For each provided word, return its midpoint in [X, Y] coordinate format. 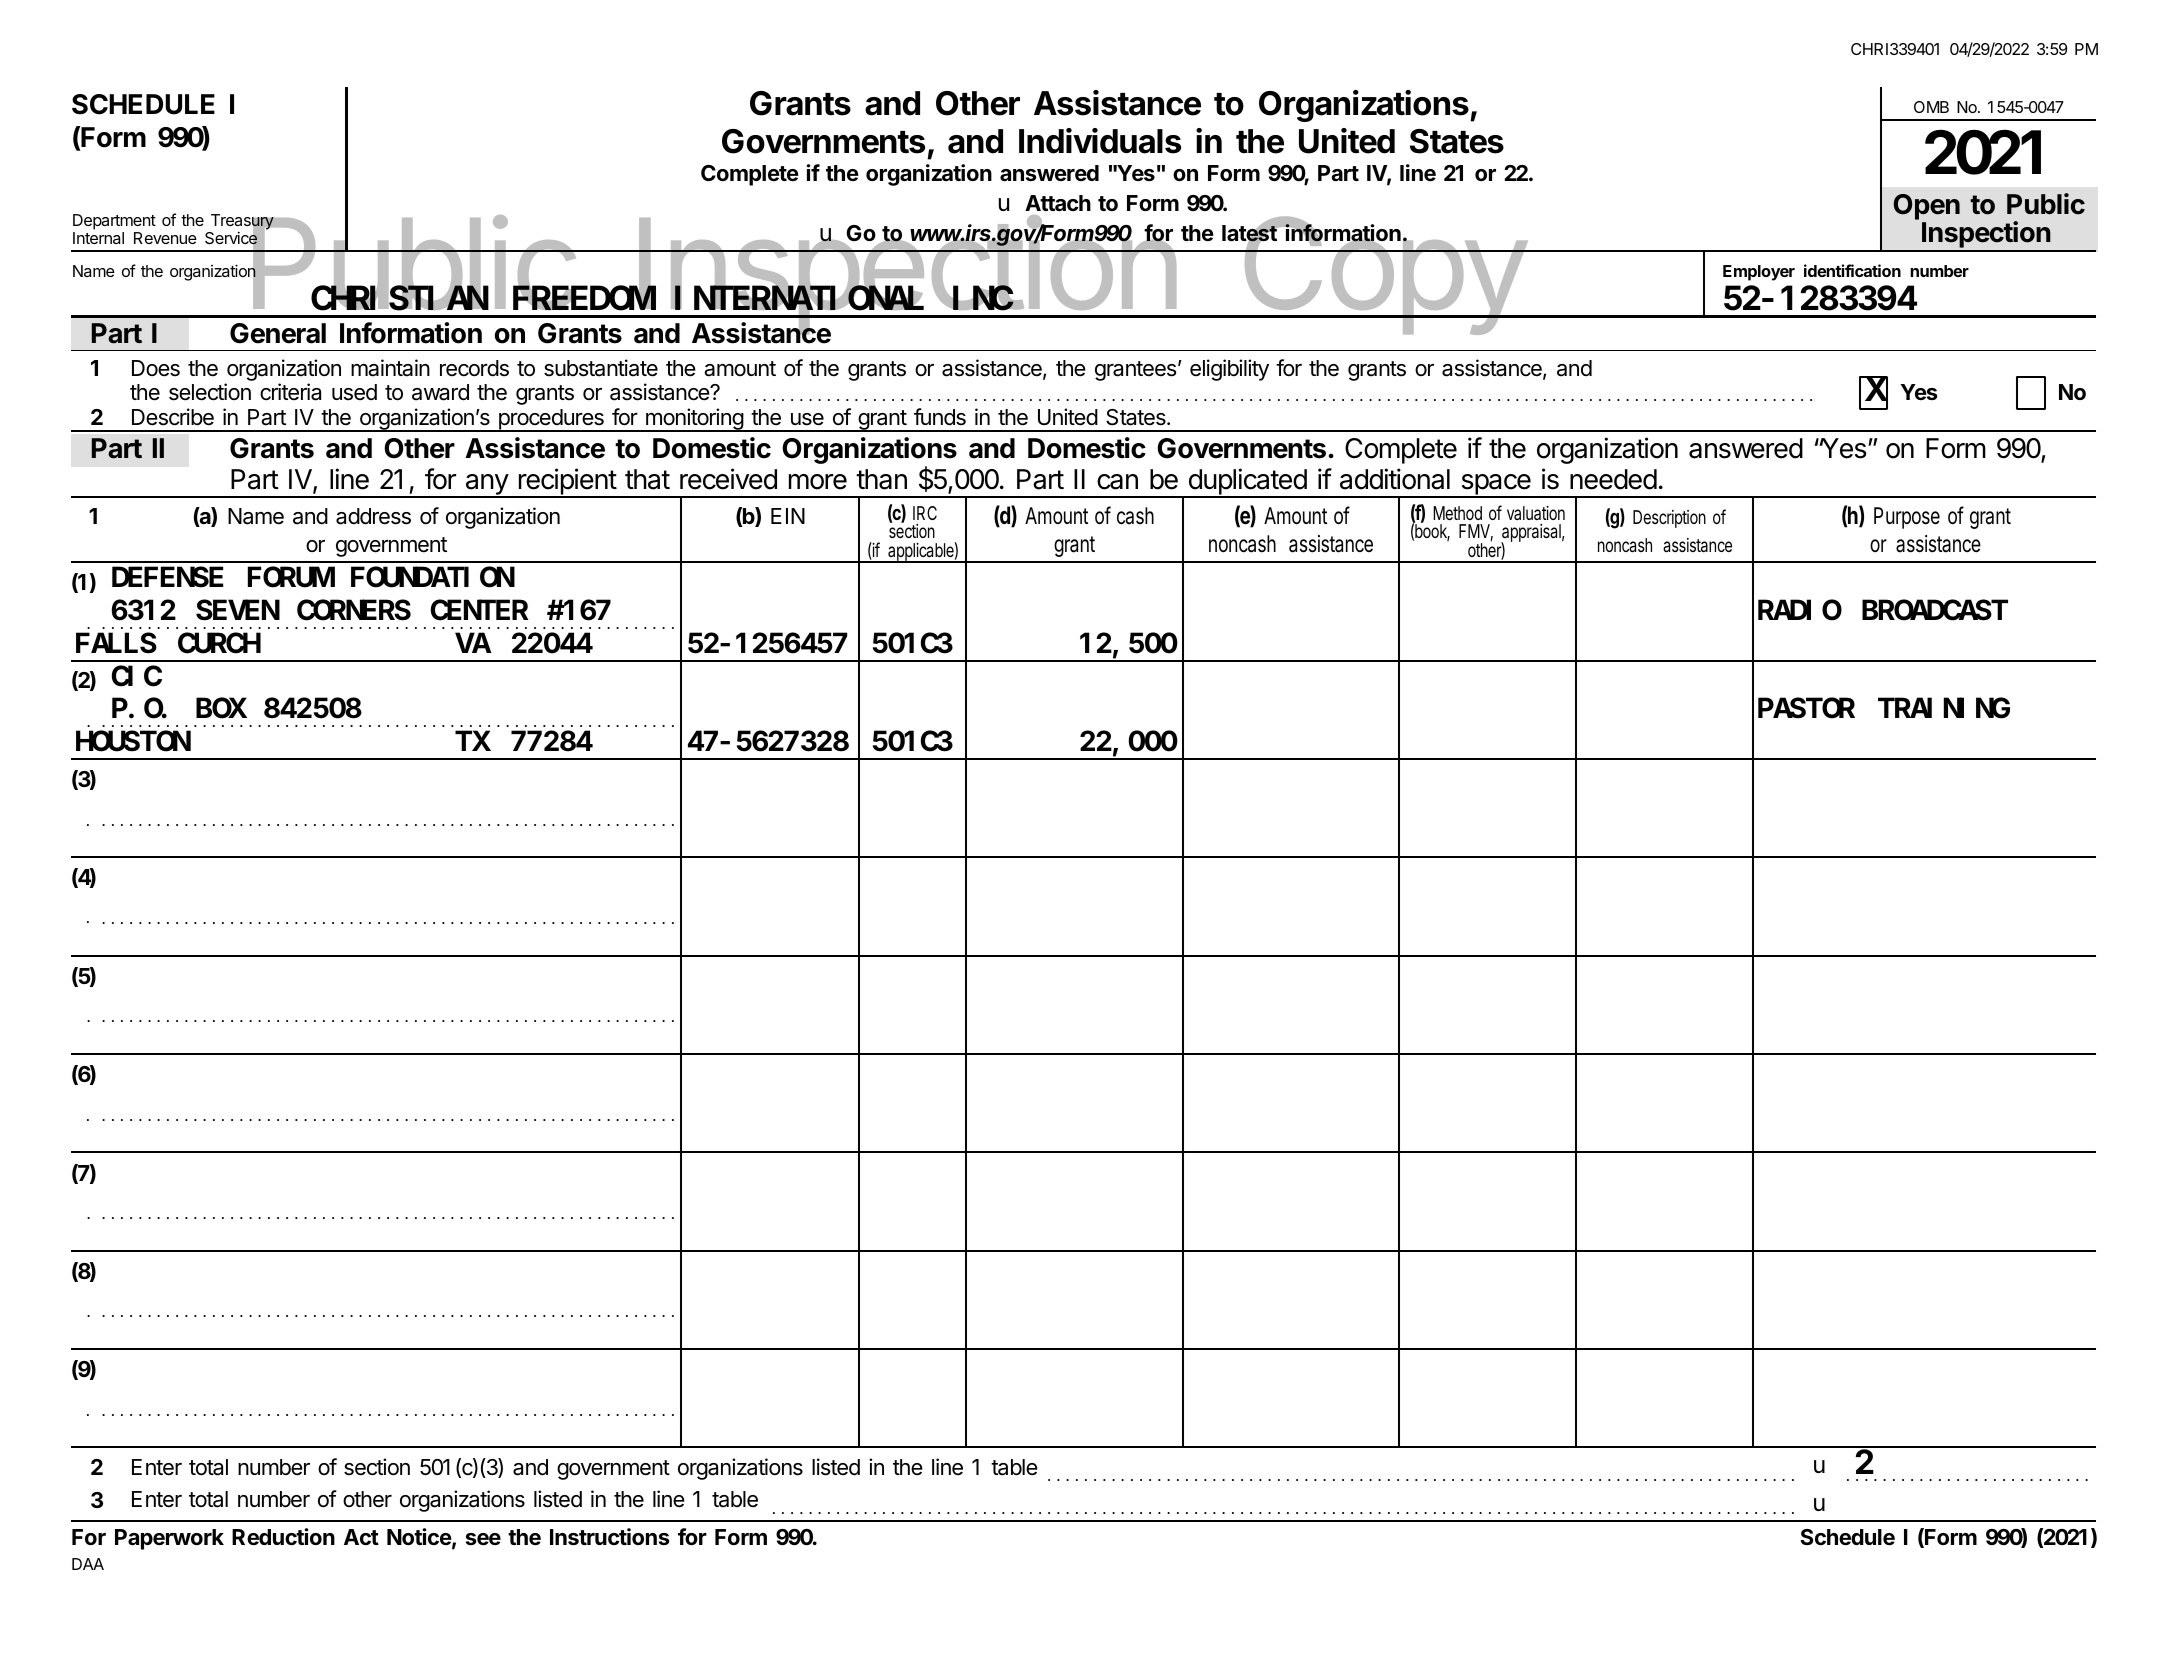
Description [1669, 519]
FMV [1476, 532]
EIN [788, 516]
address [373, 516]
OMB [1931, 107]
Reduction [283, 1537]
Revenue [165, 238]
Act [361, 1537]
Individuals [1100, 141]
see [483, 1539]
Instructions [609, 1537]
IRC [925, 513]
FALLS [116, 644]
